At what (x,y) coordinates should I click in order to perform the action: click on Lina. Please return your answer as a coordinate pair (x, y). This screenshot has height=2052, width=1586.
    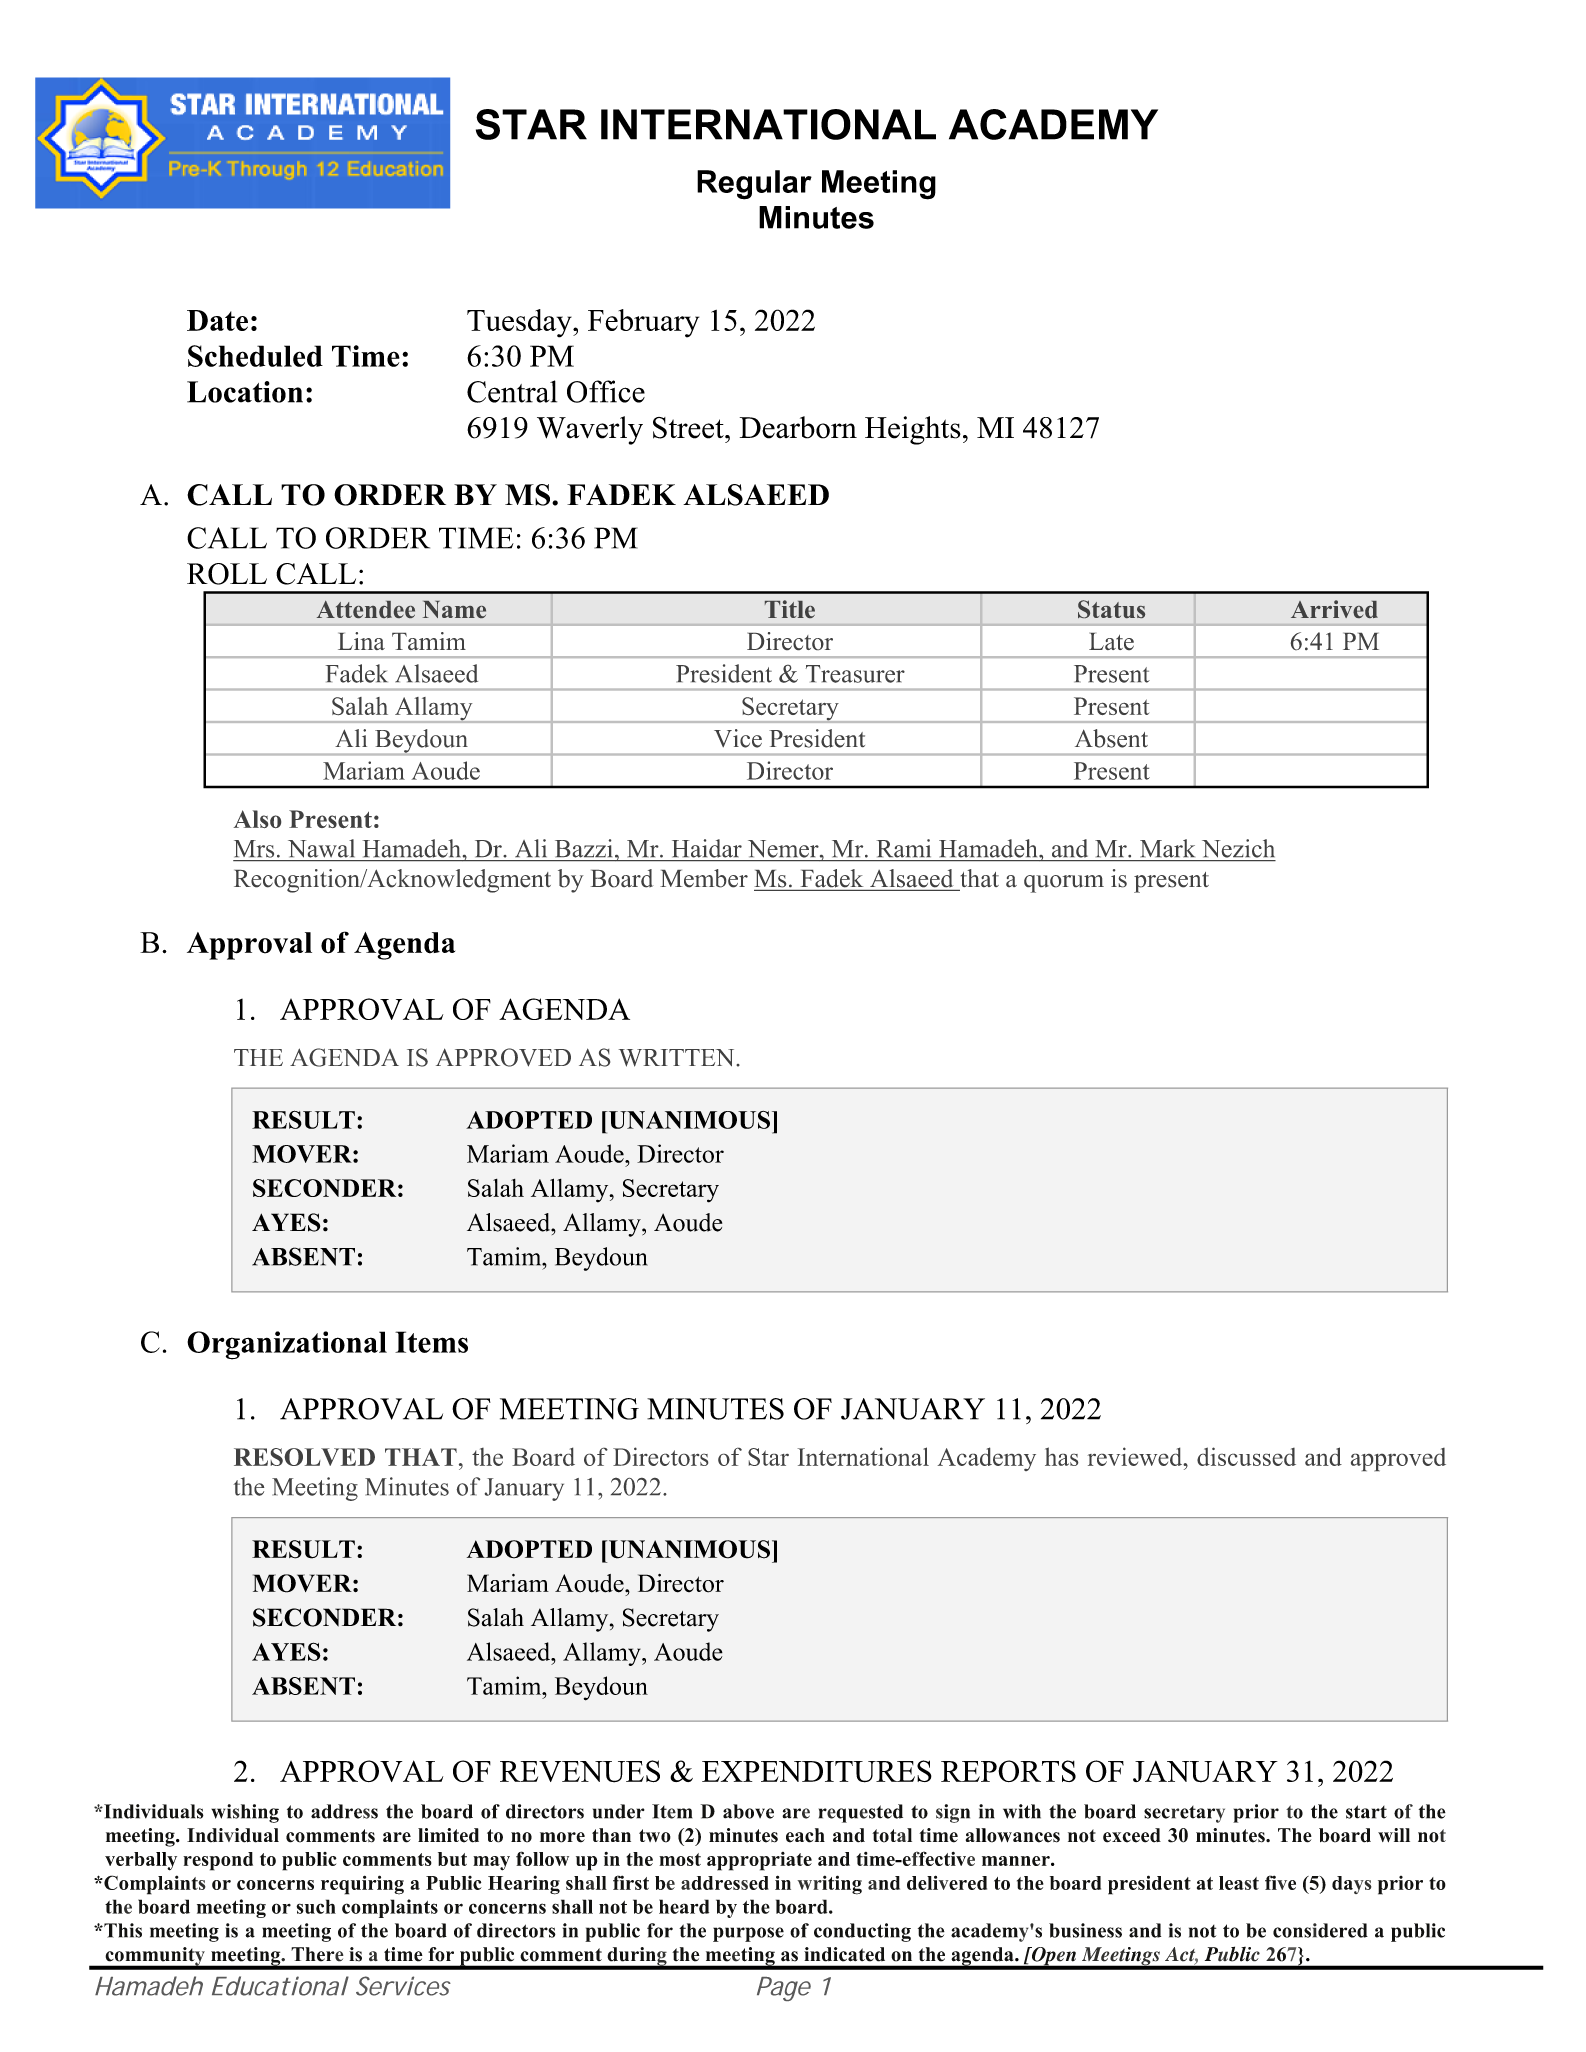
    Looking at the image, I should click on (361, 641).
